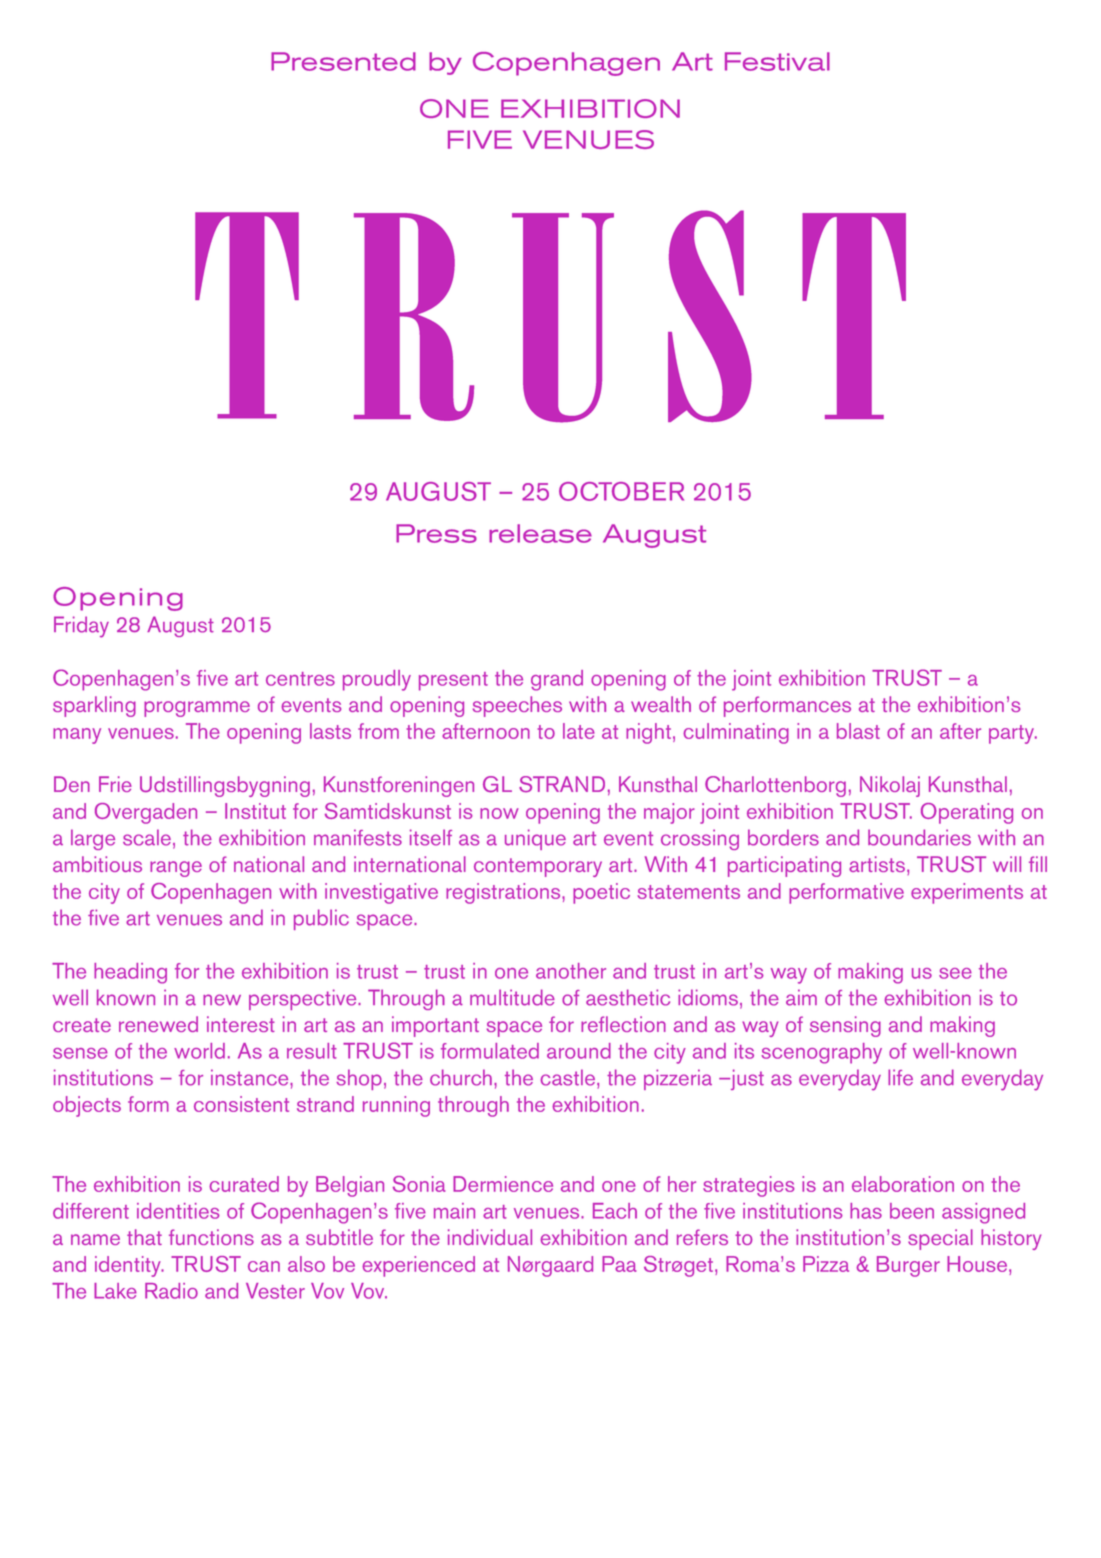  I want to click on scale, so click(147, 837).
